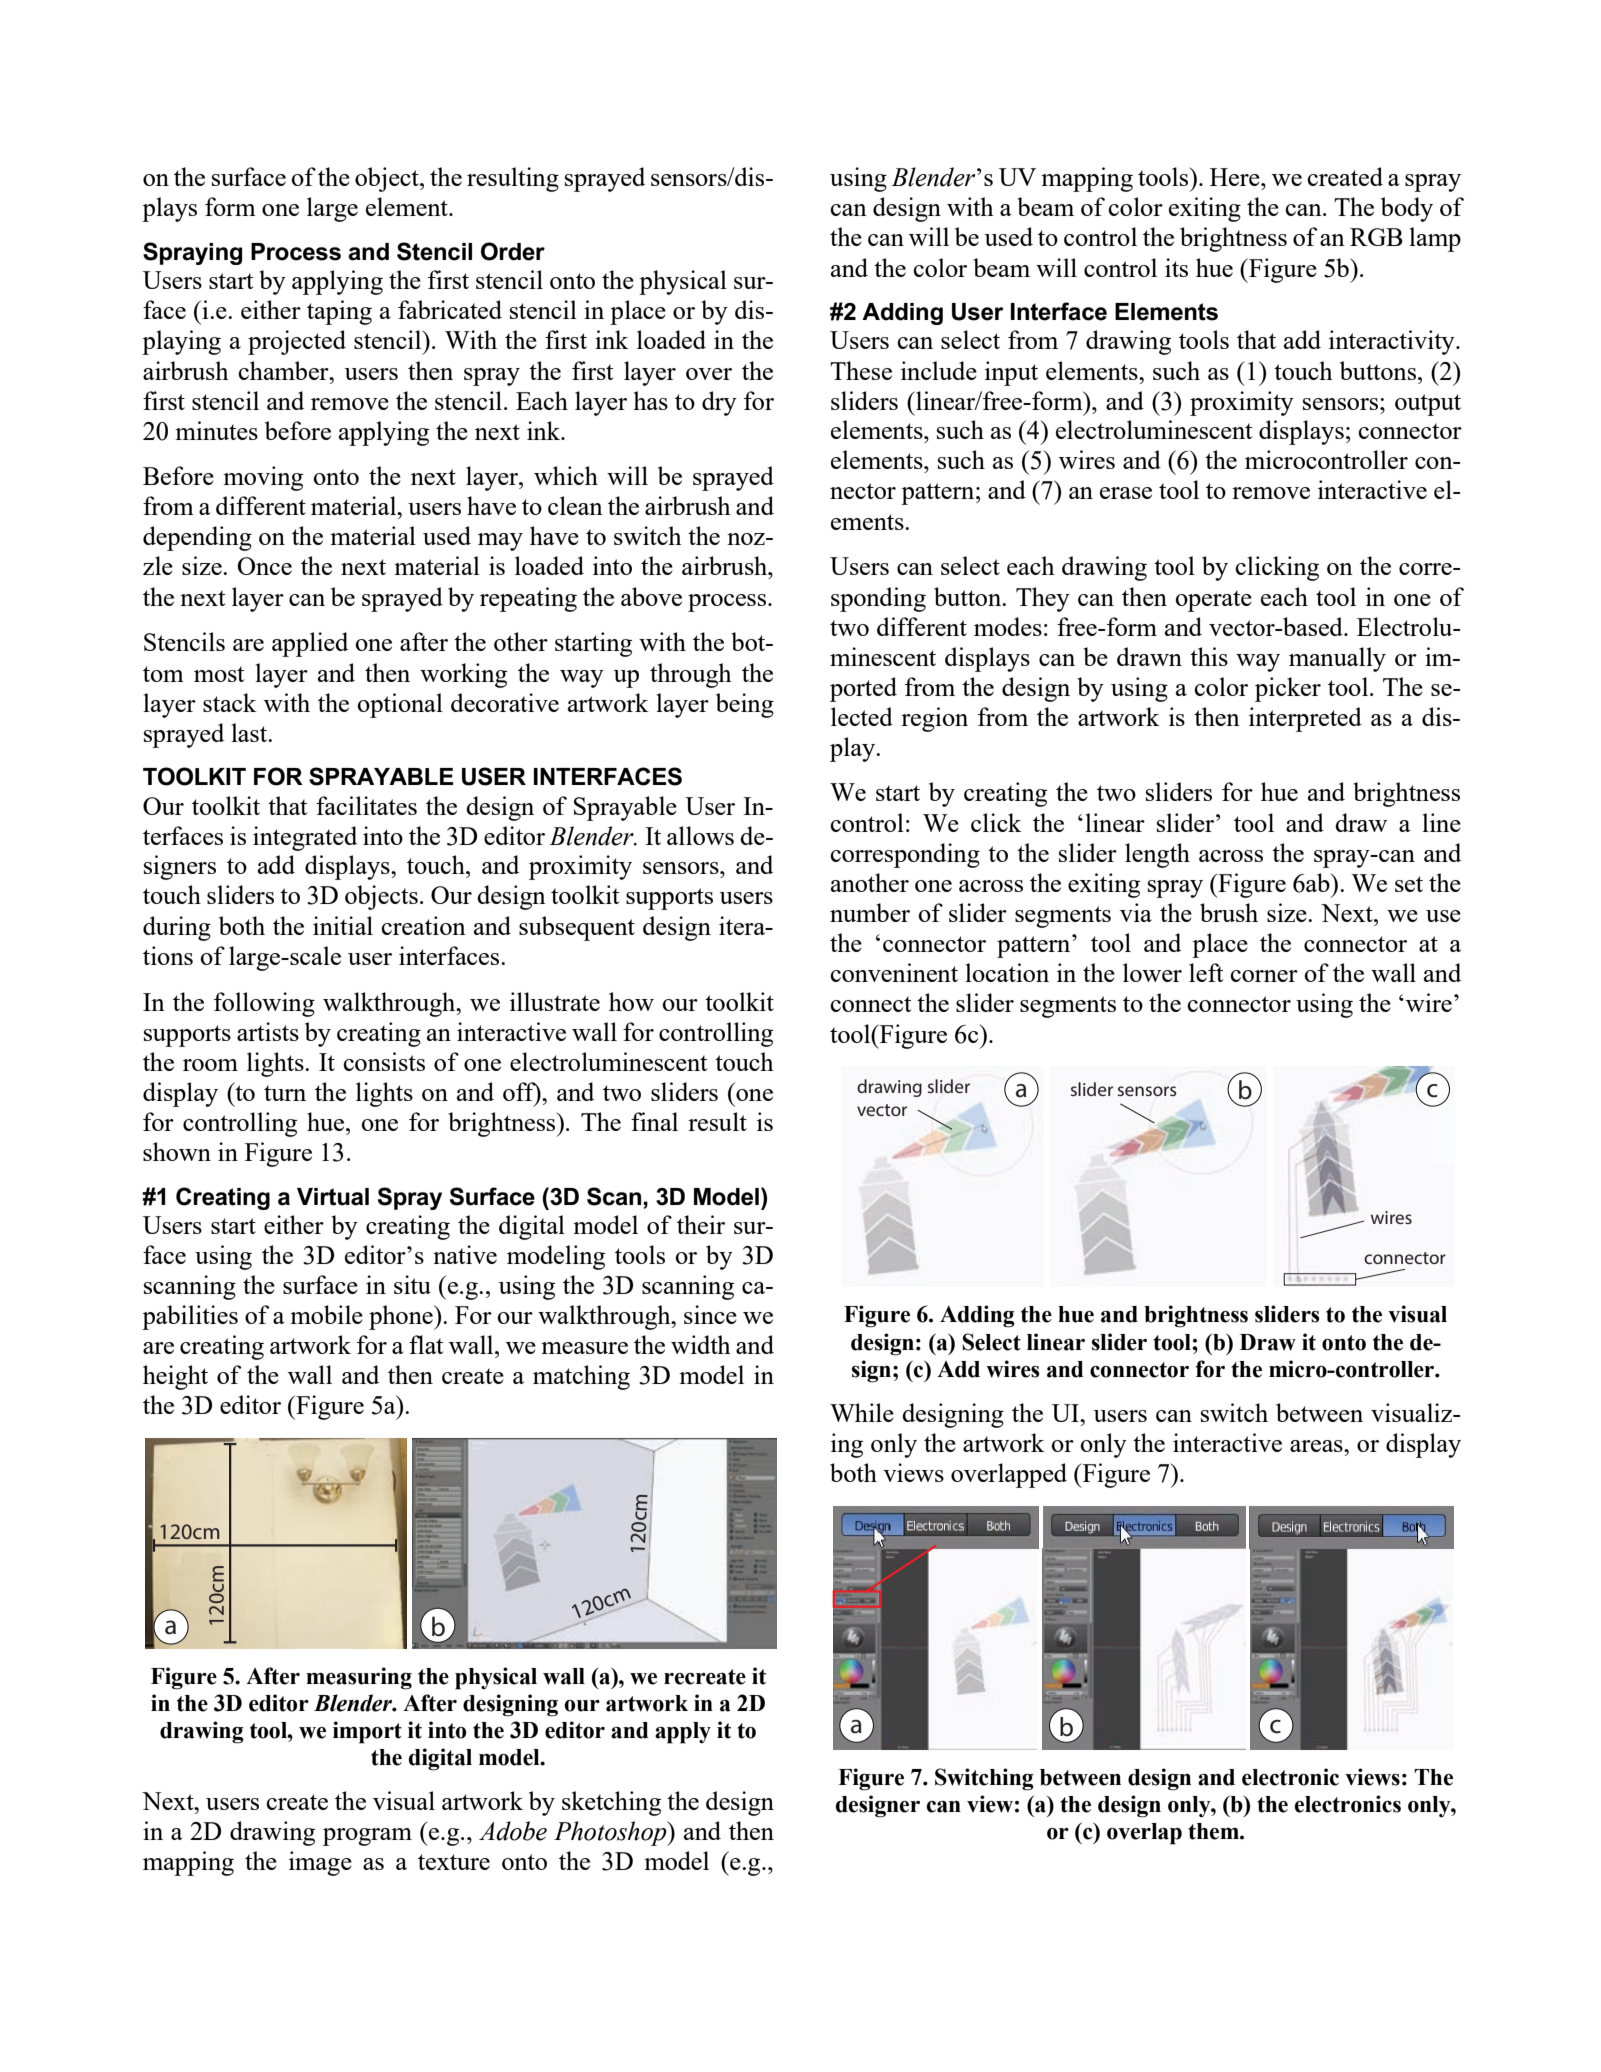 This screenshot has height=2072, width=1601. I want to click on last, so click(250, 732).
